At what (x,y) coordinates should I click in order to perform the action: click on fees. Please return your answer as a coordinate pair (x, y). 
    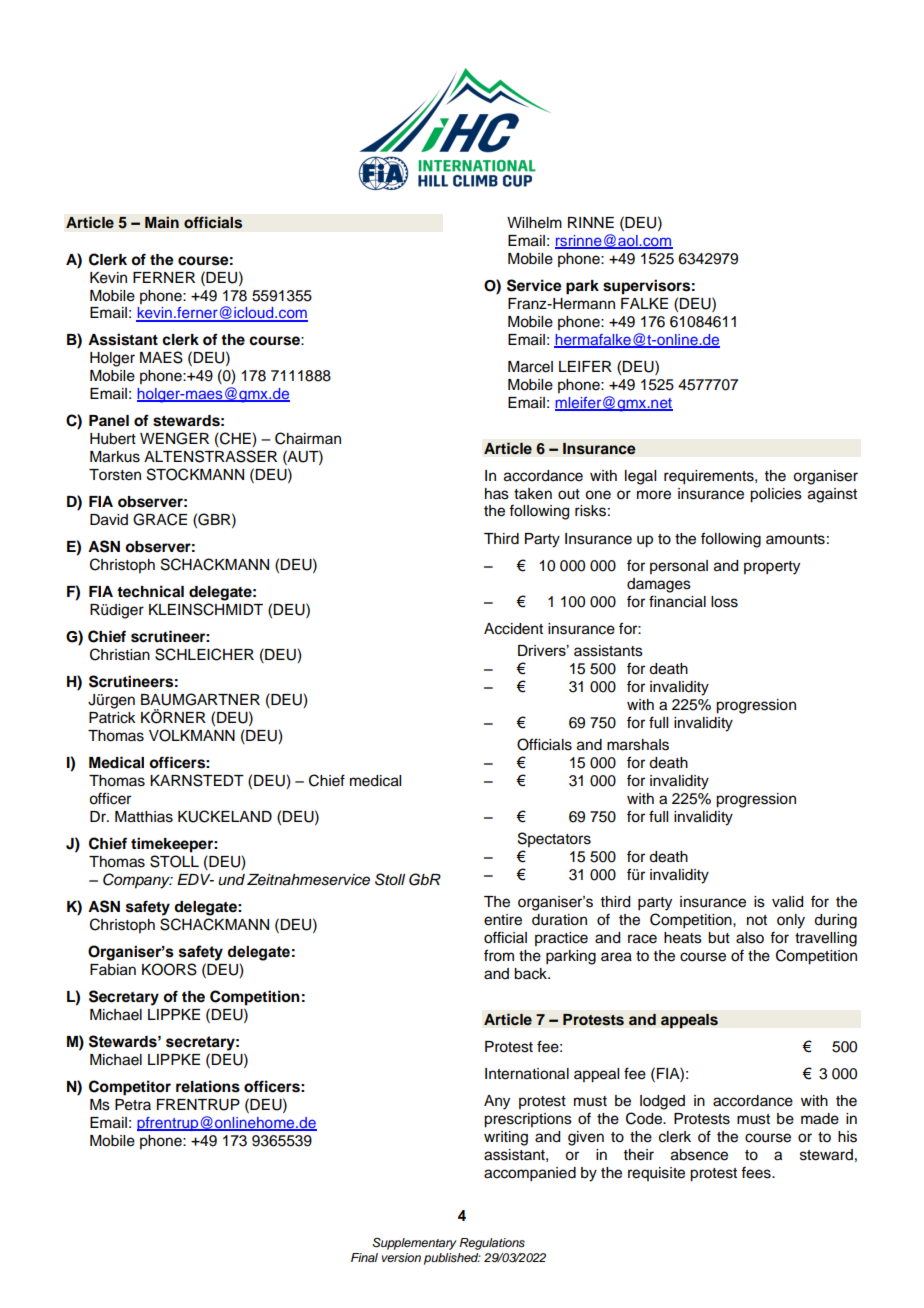
    Looking at the image, I should click on (757, 1172).
